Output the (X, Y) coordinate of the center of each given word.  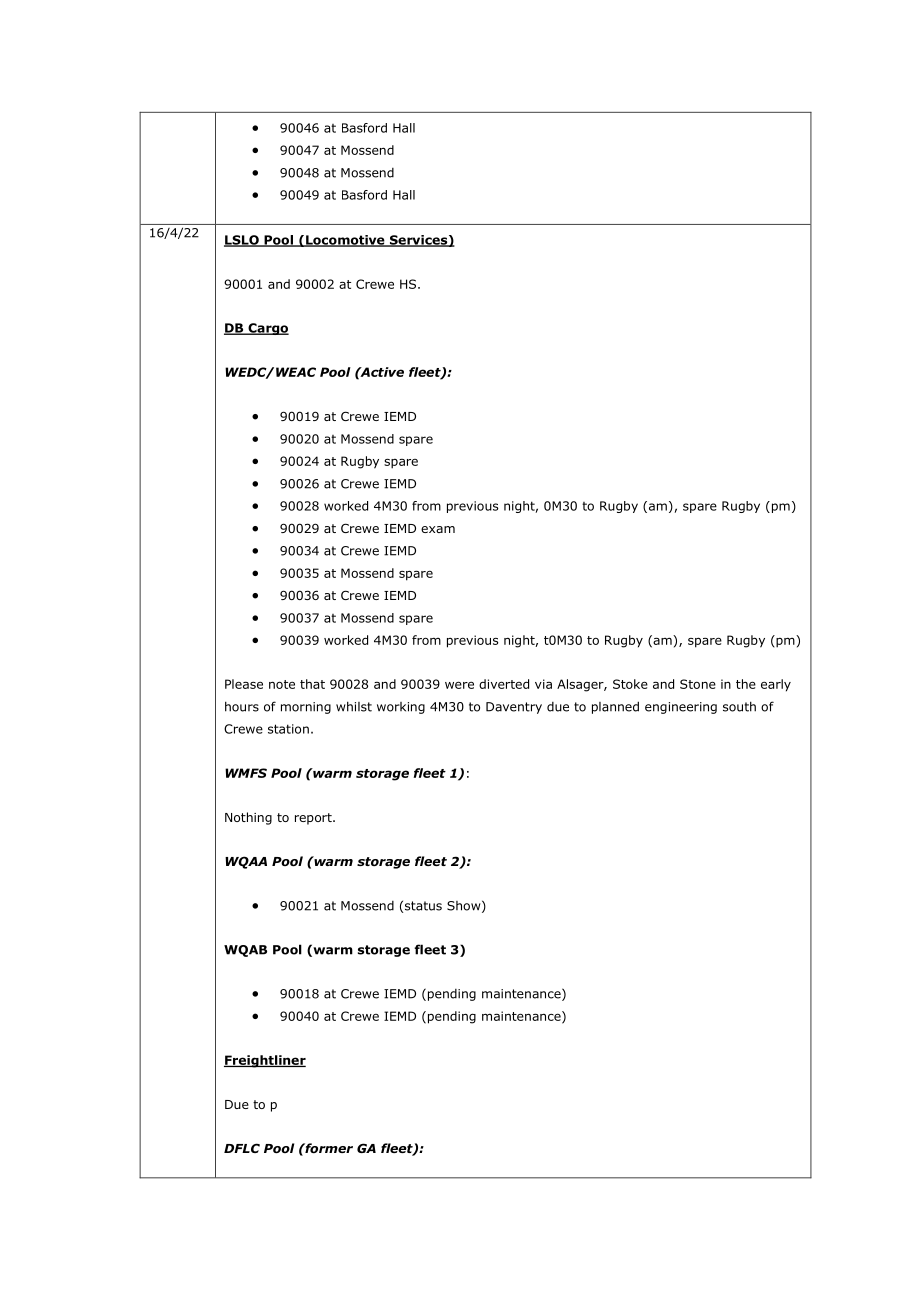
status (423, 906)
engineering (681, 708)
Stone (698, 684)
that (312, 684)
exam (438, 529)
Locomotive (345, 241)
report (314, 819)
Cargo (267, 329)
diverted (504, 684)
